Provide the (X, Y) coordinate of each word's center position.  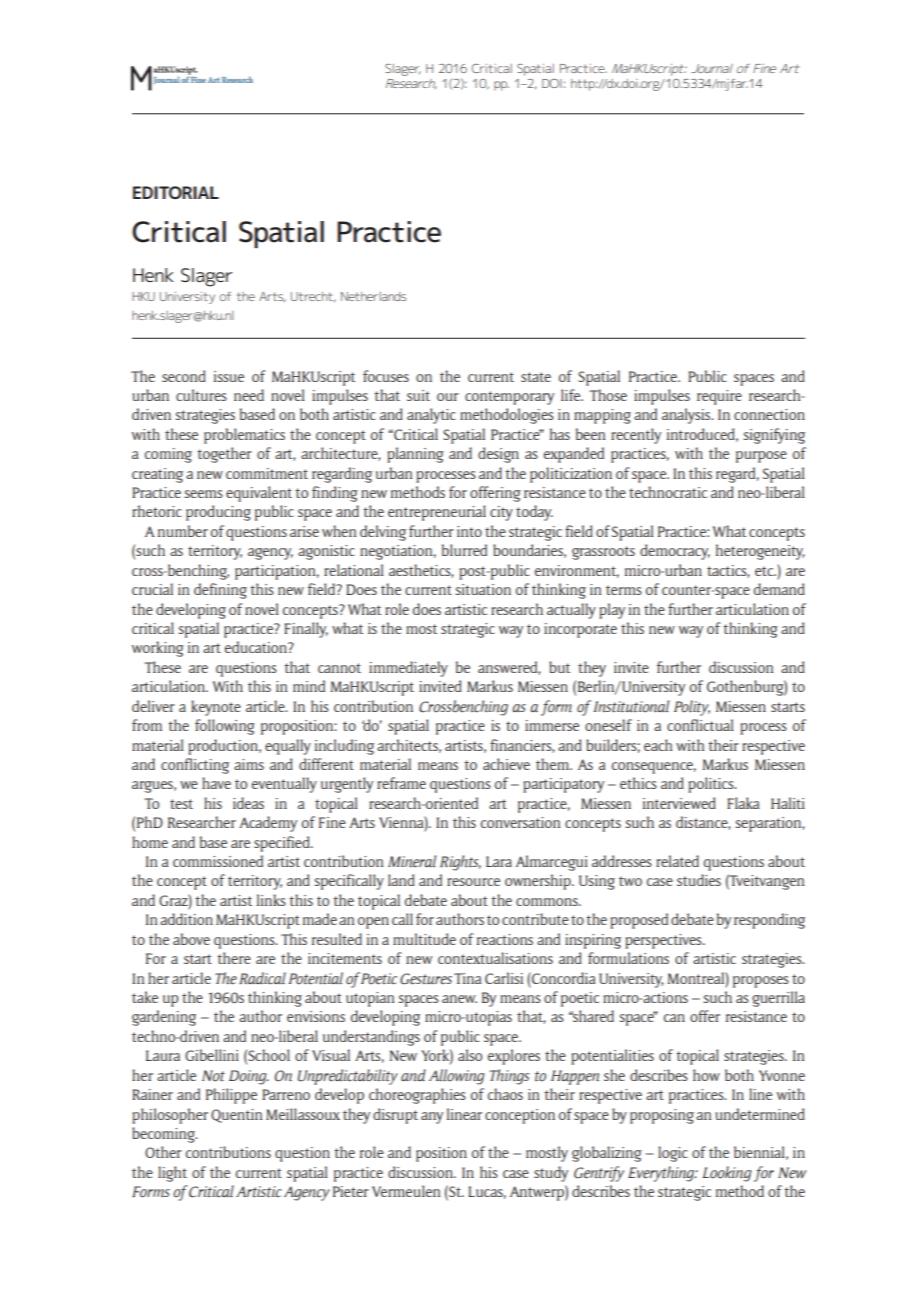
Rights (460, 863)
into (469, 531)
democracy (675, 552)
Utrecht (313, 297)
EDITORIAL (176, 192)
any (432, 1118)
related (677, 861)
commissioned (218, 861)
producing (218, 513)
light (172, 1174)
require (719, 397)
